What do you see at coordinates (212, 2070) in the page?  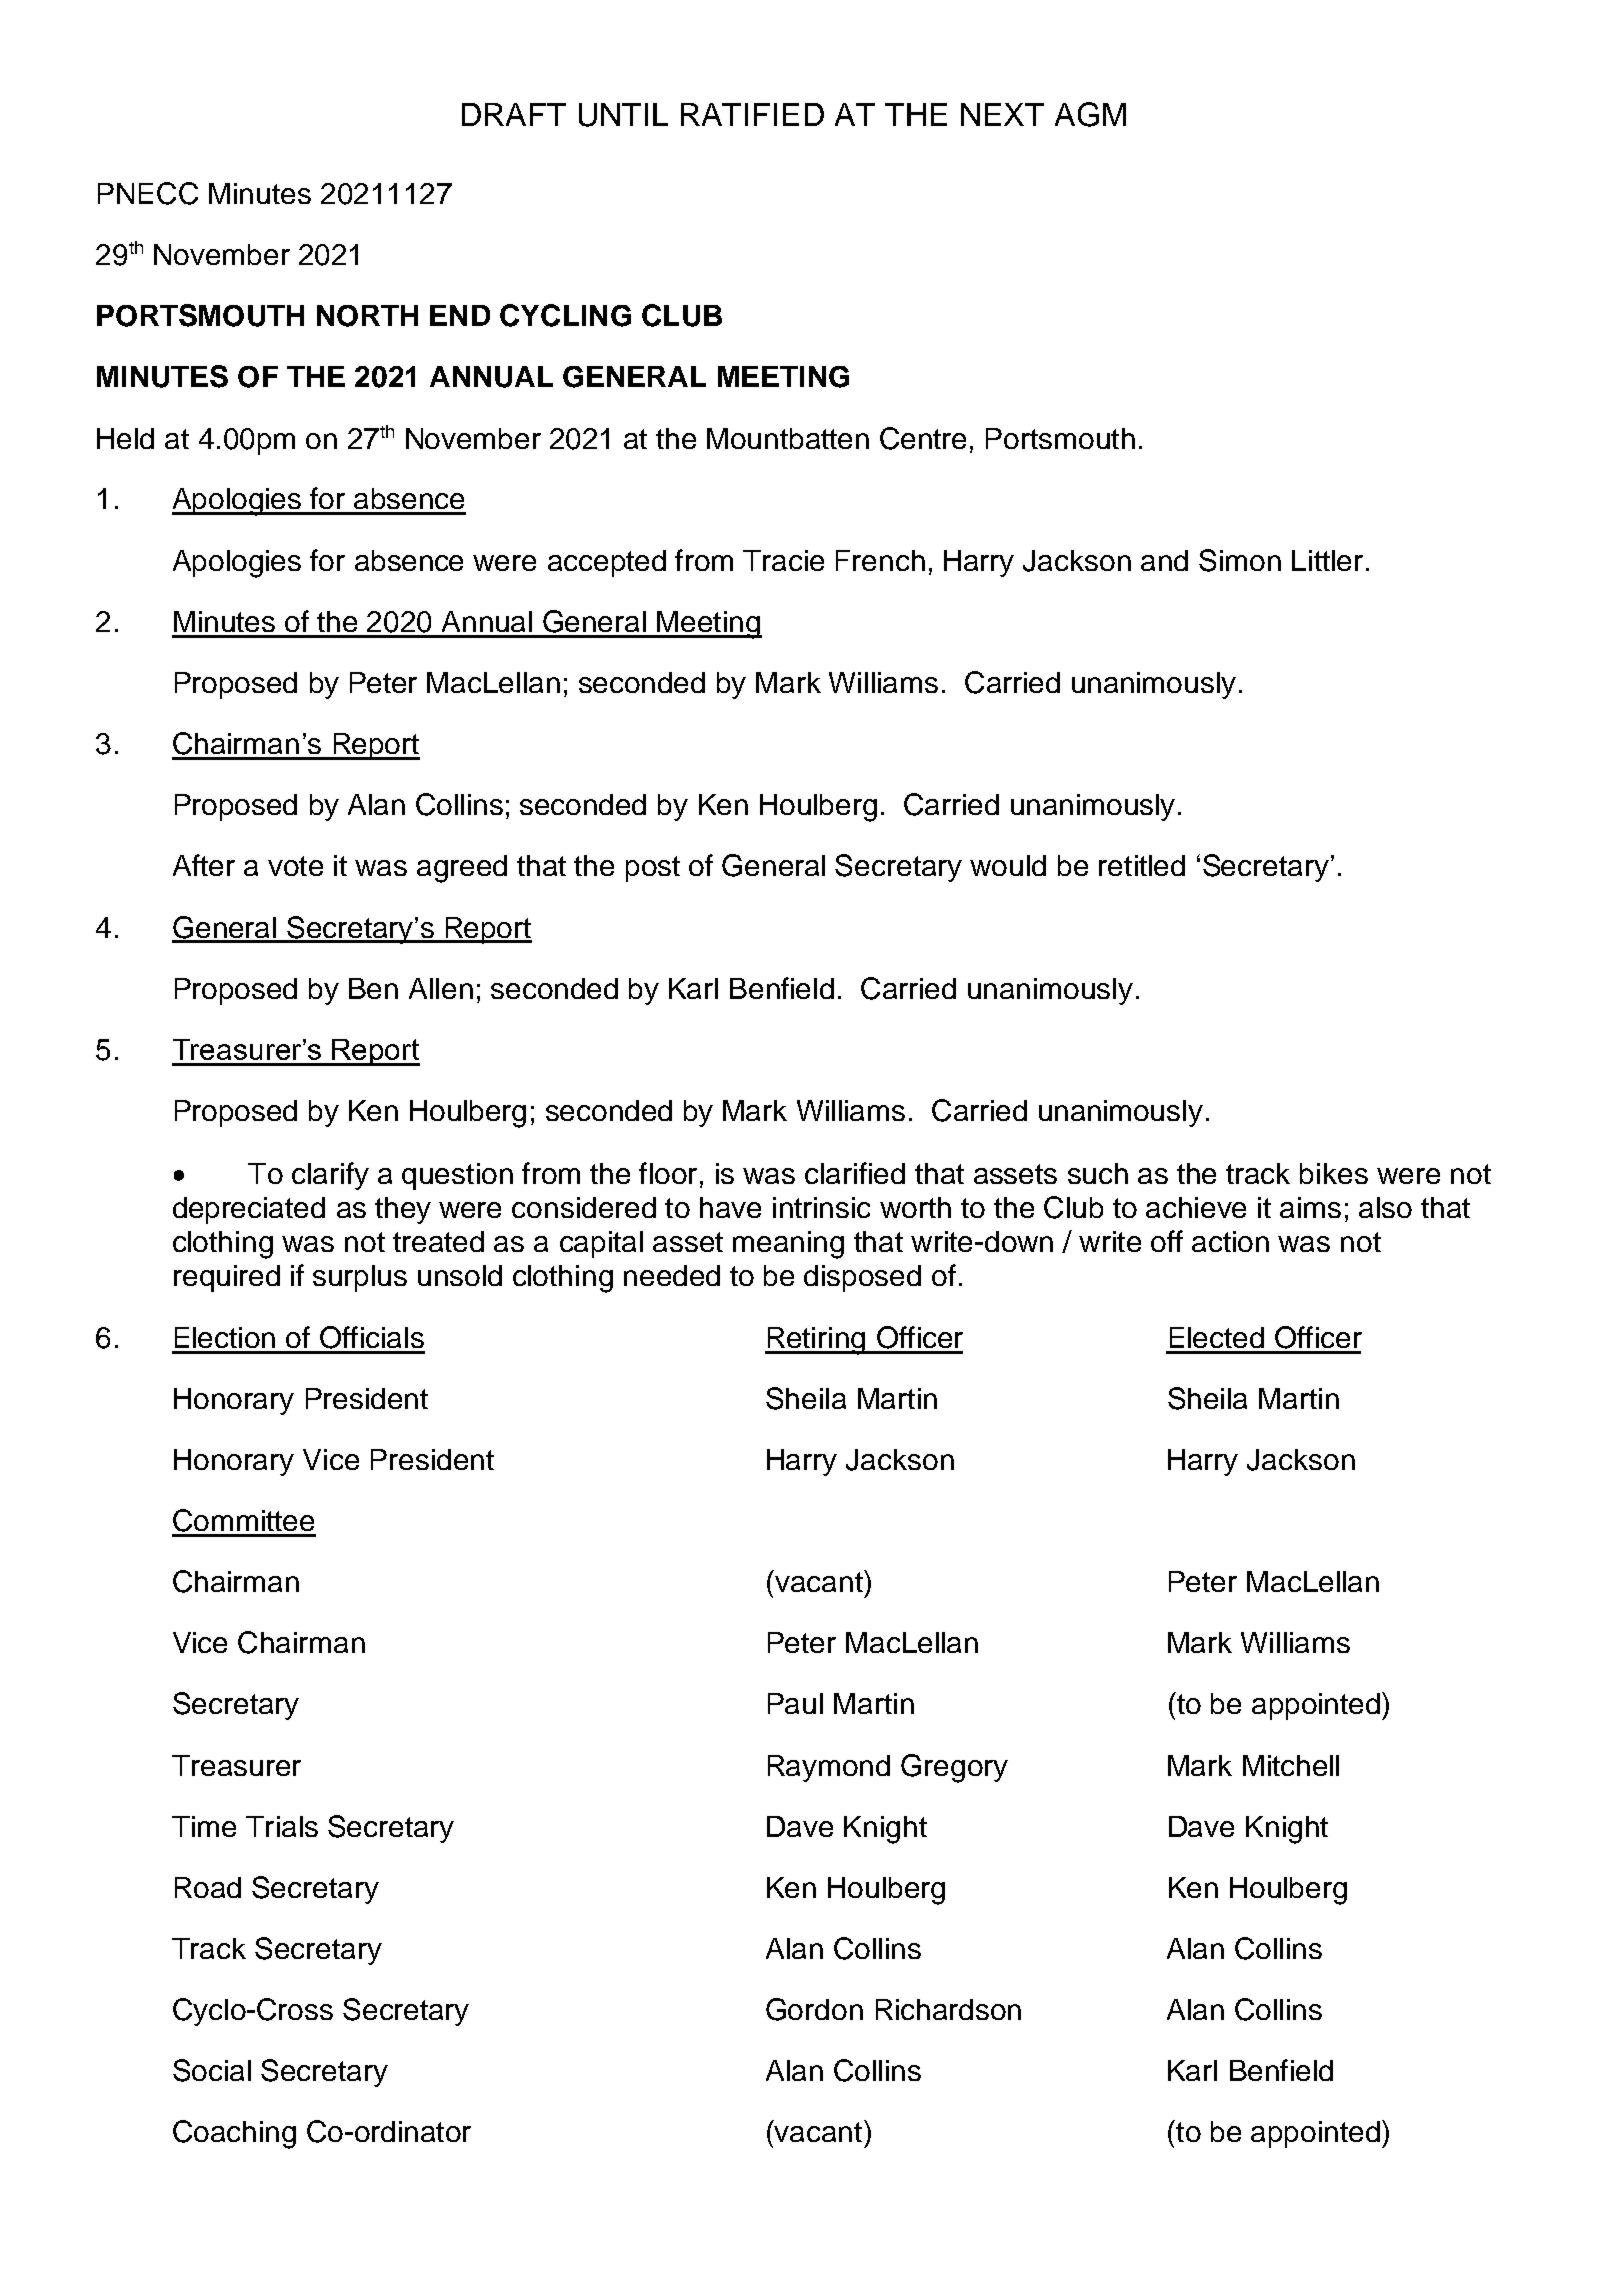 I see `Social` at bounding box center [212, 2070].
